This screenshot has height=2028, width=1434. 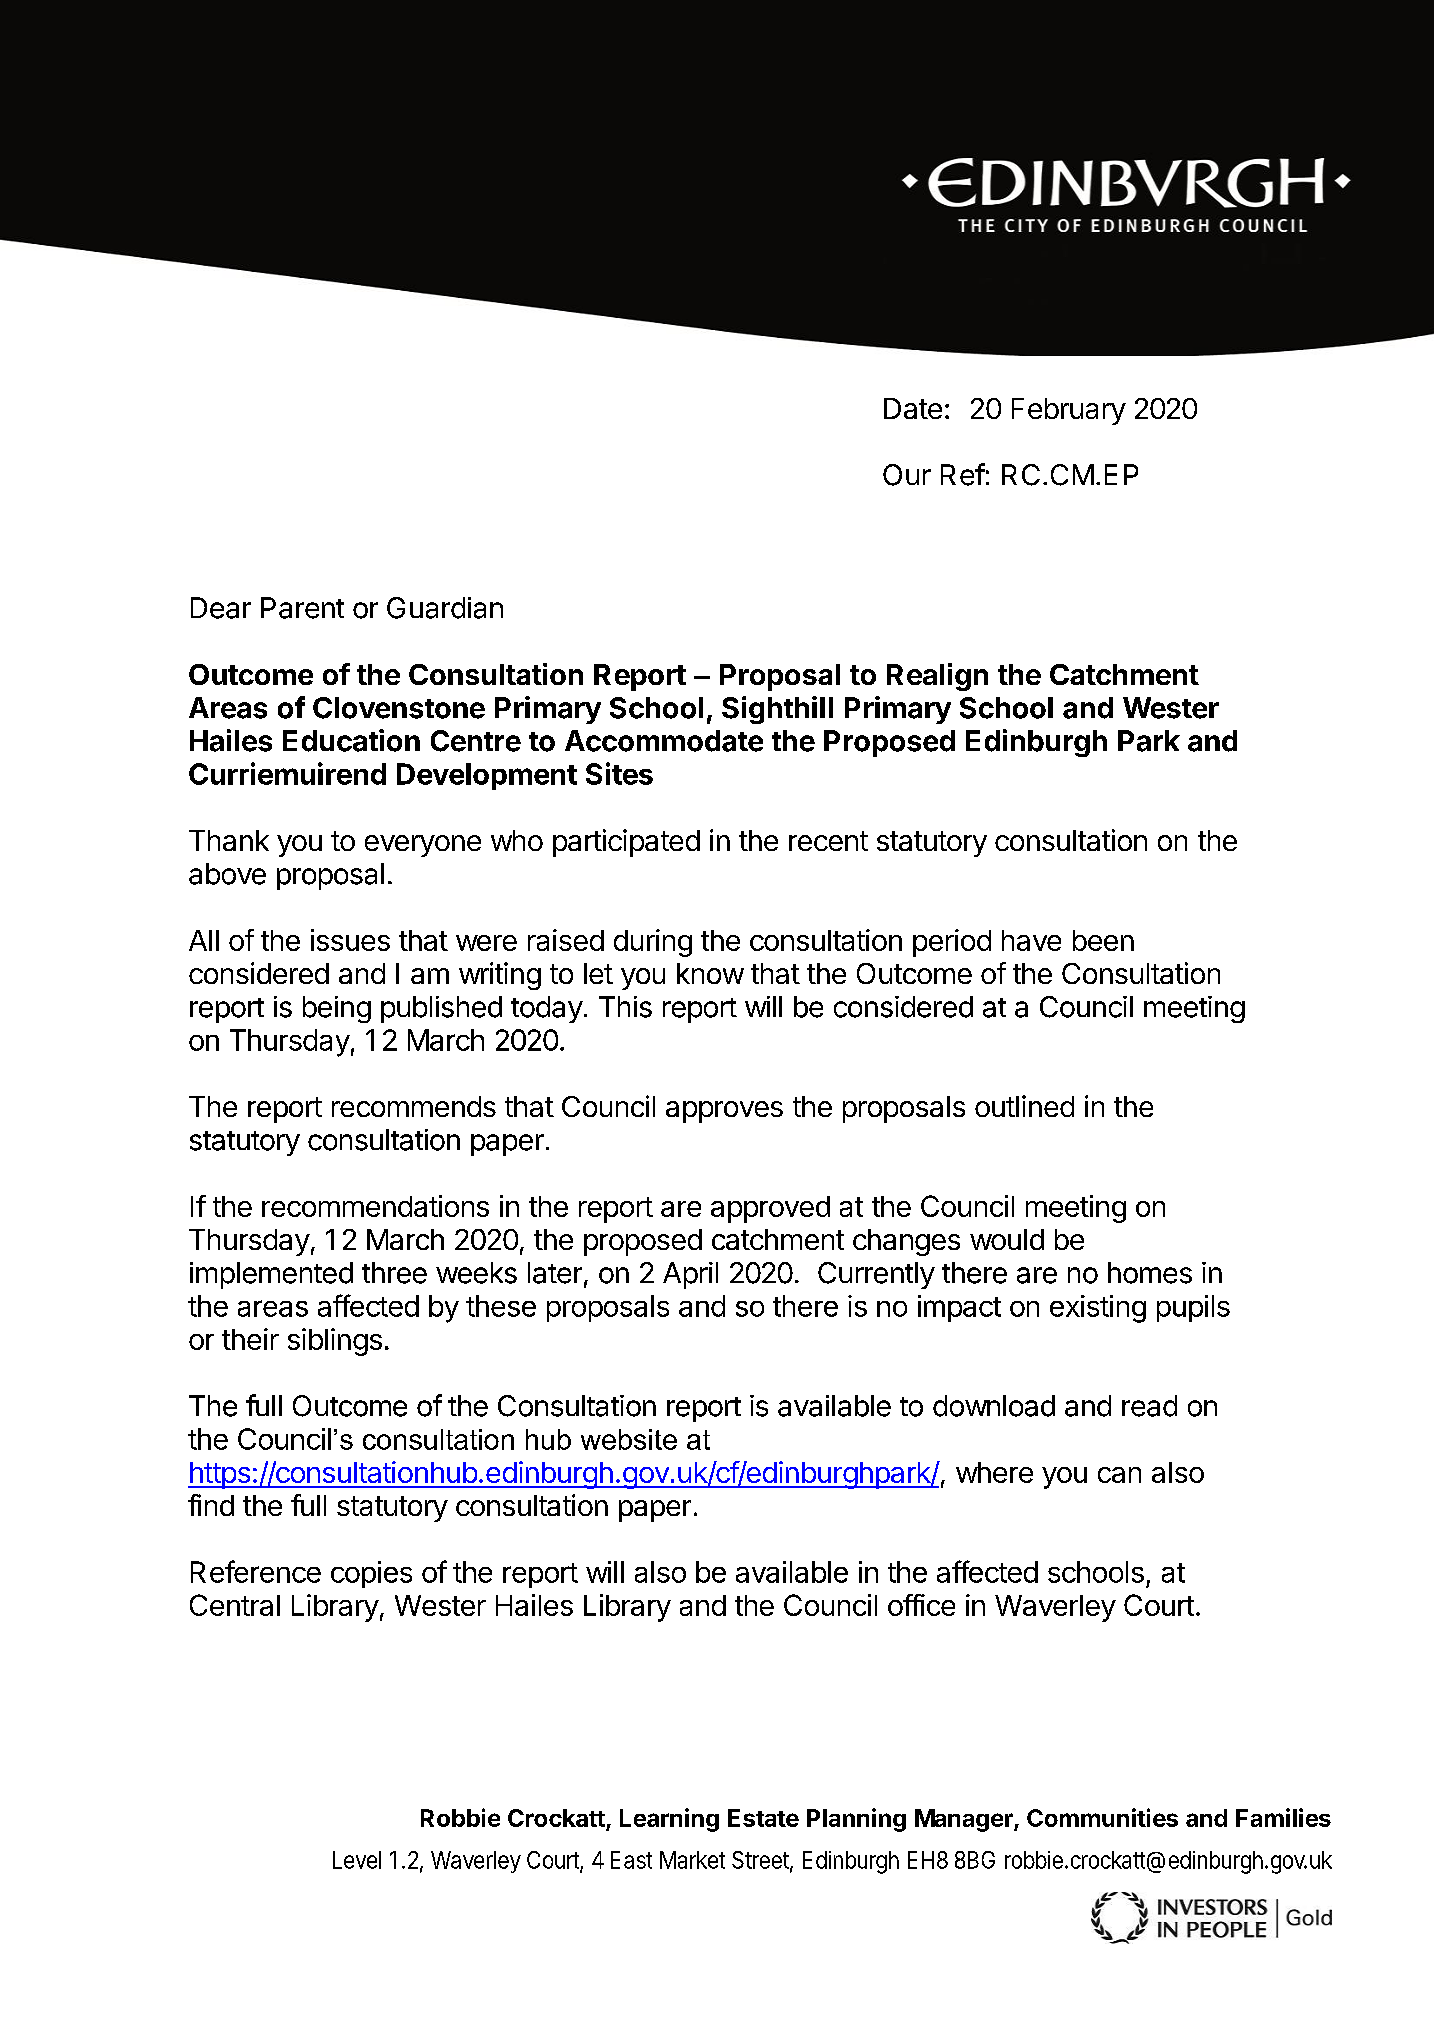 What do you see at coordinates (357, 1860) in the screenshot?
I see `Level` at bounding box center [357, 1860].
